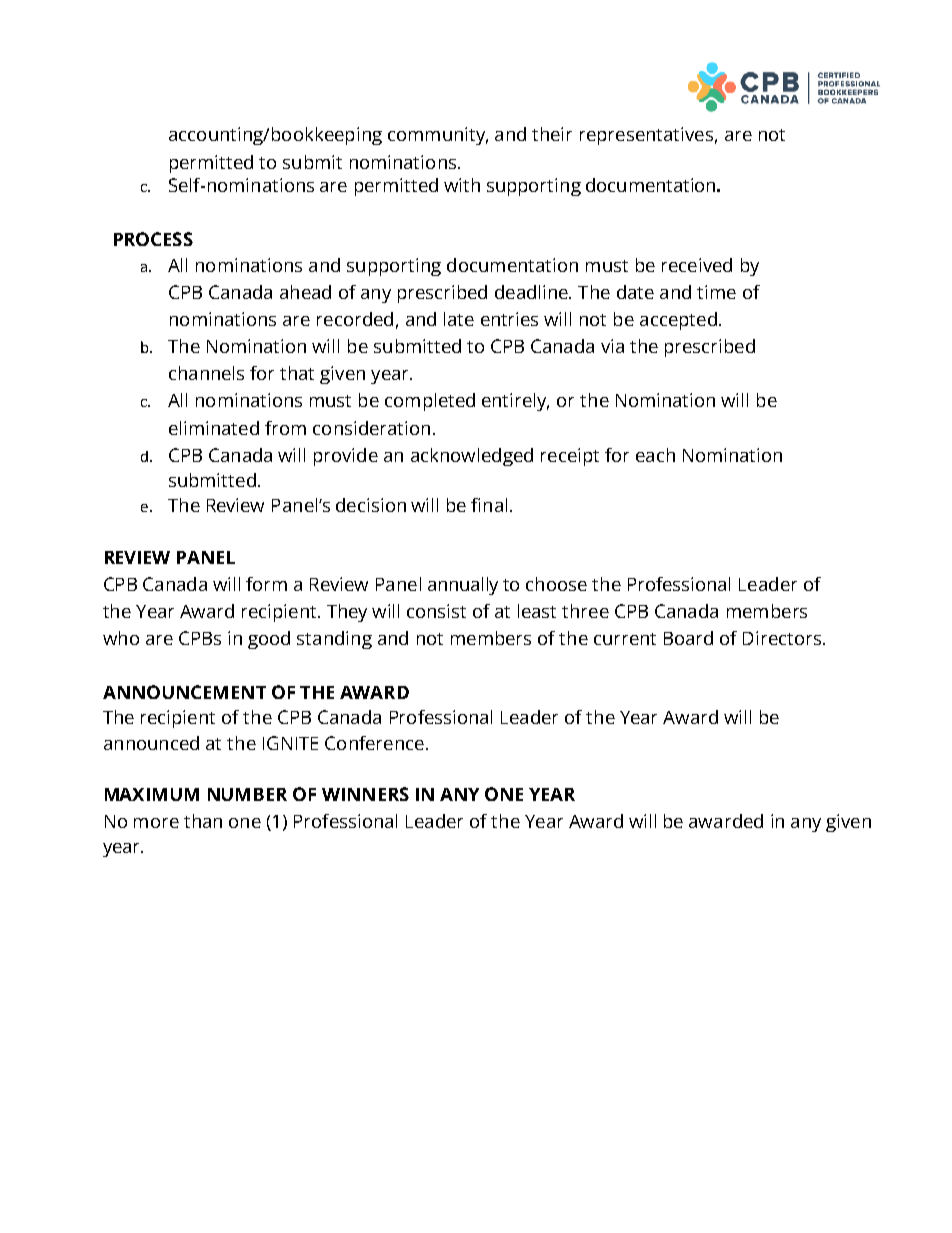 Image resolution: width=952 pixels, height=1233 pixels. I want to click on consist, so click(436, 611).
